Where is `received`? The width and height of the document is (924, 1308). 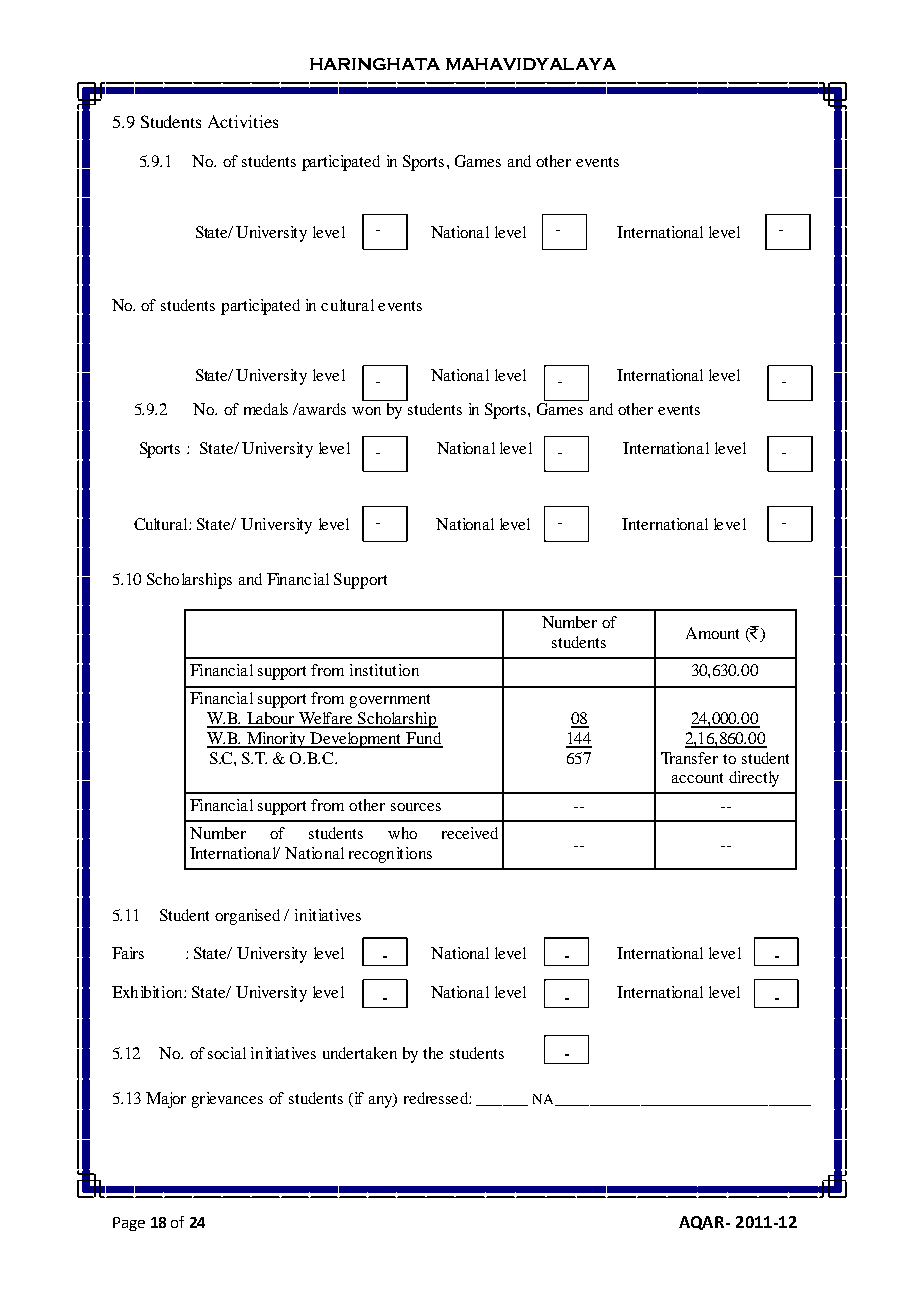
received is located at coordinates (470, 833).
